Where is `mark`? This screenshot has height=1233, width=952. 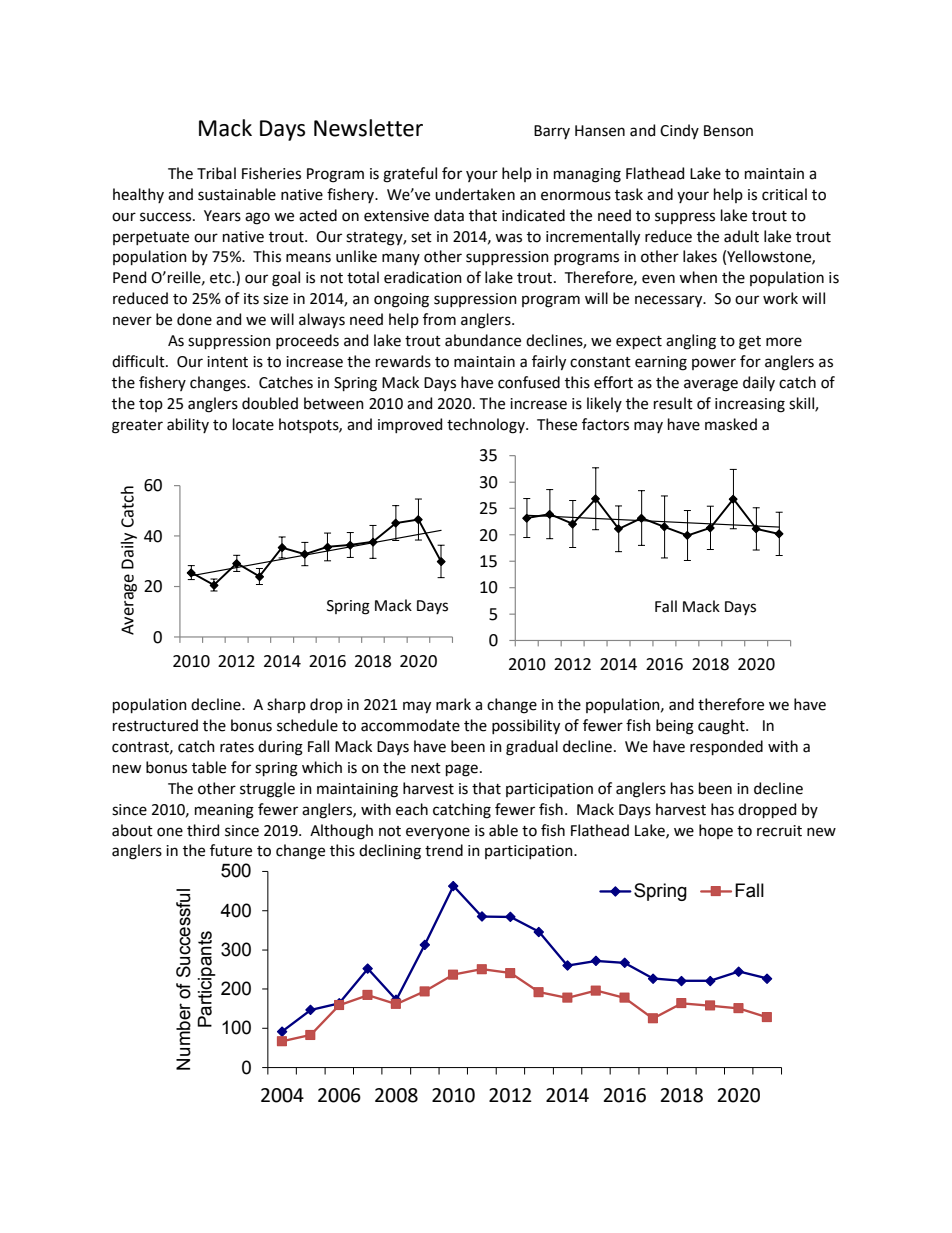 mark is located at coordinates (453, 704).
